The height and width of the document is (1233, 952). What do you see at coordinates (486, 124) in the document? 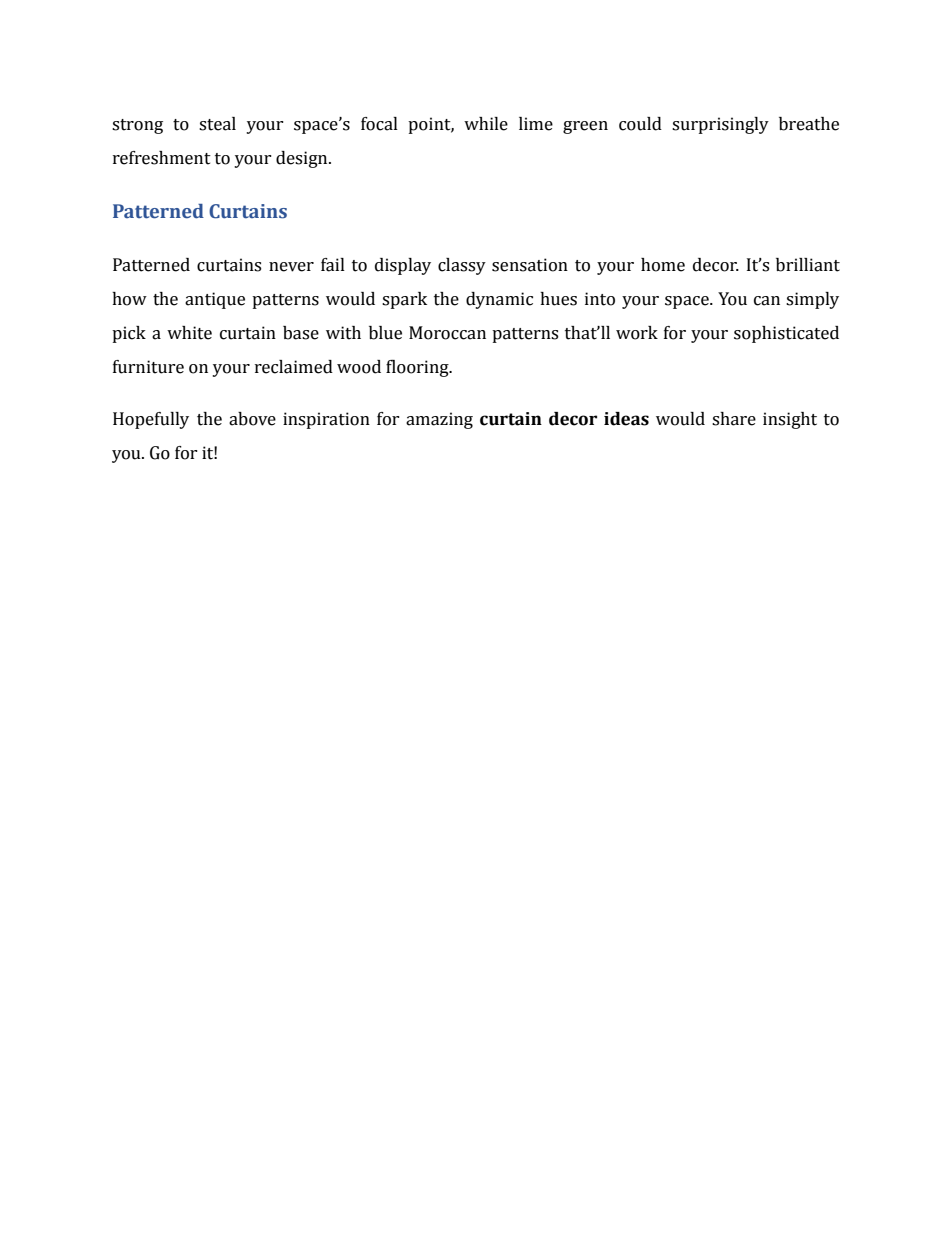
I see `while` at bounding box center [486, 124].
